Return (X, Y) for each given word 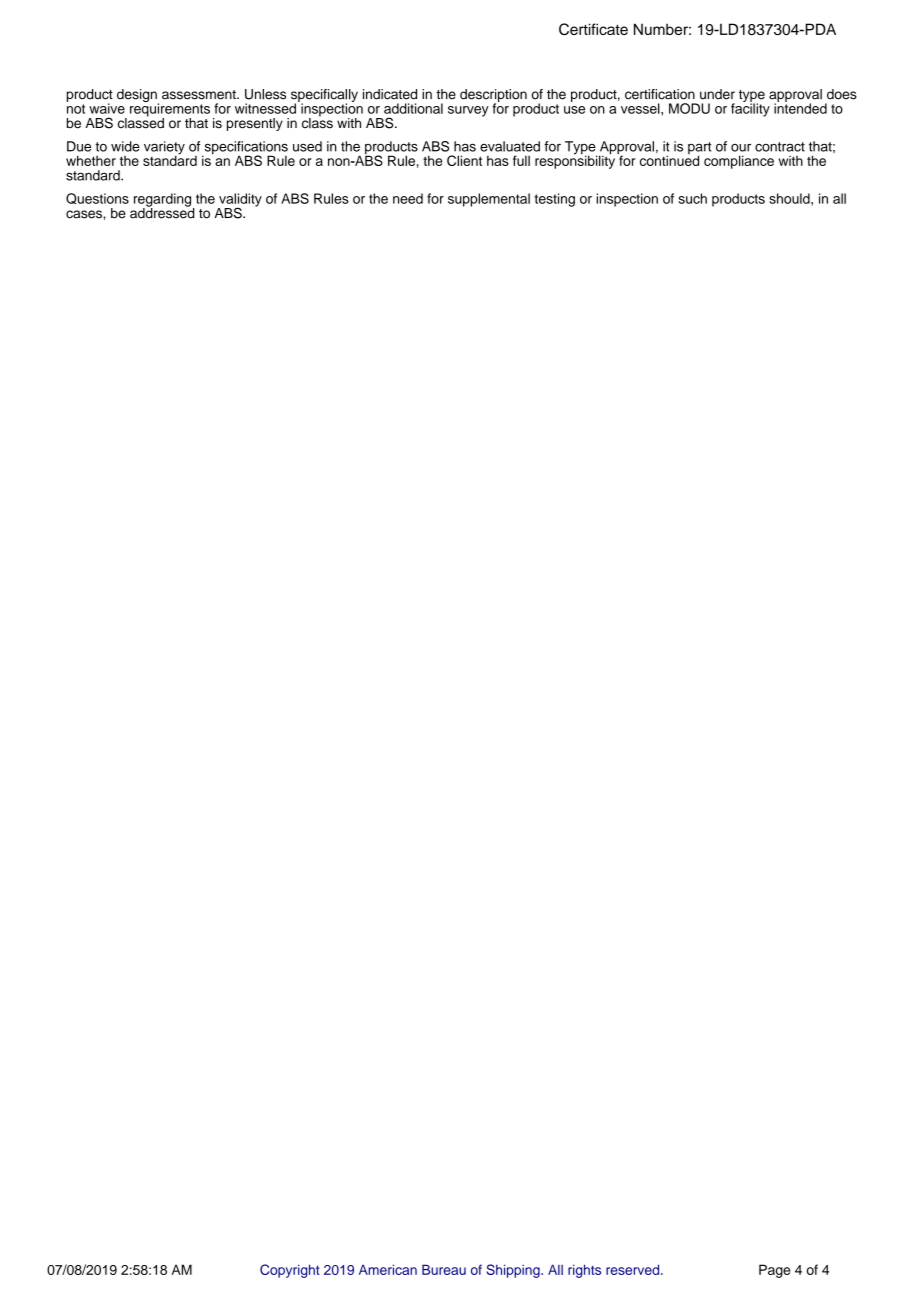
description (493, 96)
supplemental (489, 200)
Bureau (444, 1269)
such (693, 198)
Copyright (290, 1271)
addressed (162, 212)
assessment (200, 95)
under (717, 94)
